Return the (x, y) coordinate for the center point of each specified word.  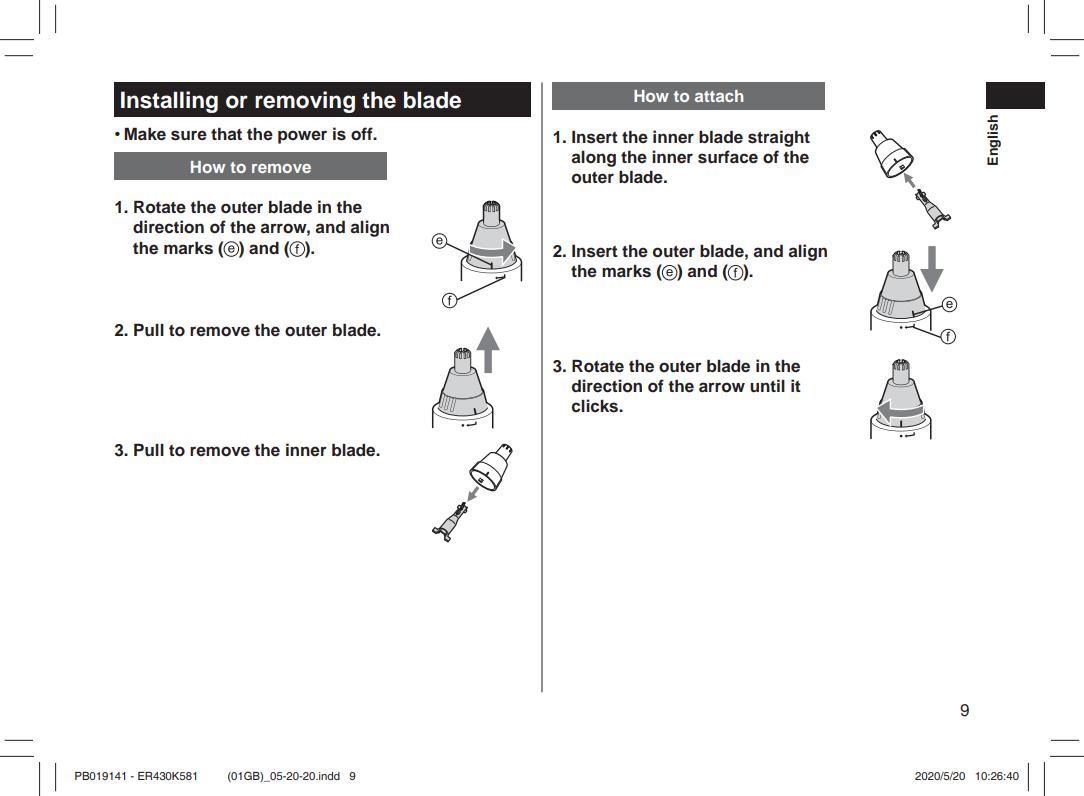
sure (189, 135)
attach (719, 96)
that (226, 133)
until (767, 385)
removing (305, 102)
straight (779, 138)
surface (728, 157)
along (593, 159)
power (302, 137)
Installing (169, 102)
